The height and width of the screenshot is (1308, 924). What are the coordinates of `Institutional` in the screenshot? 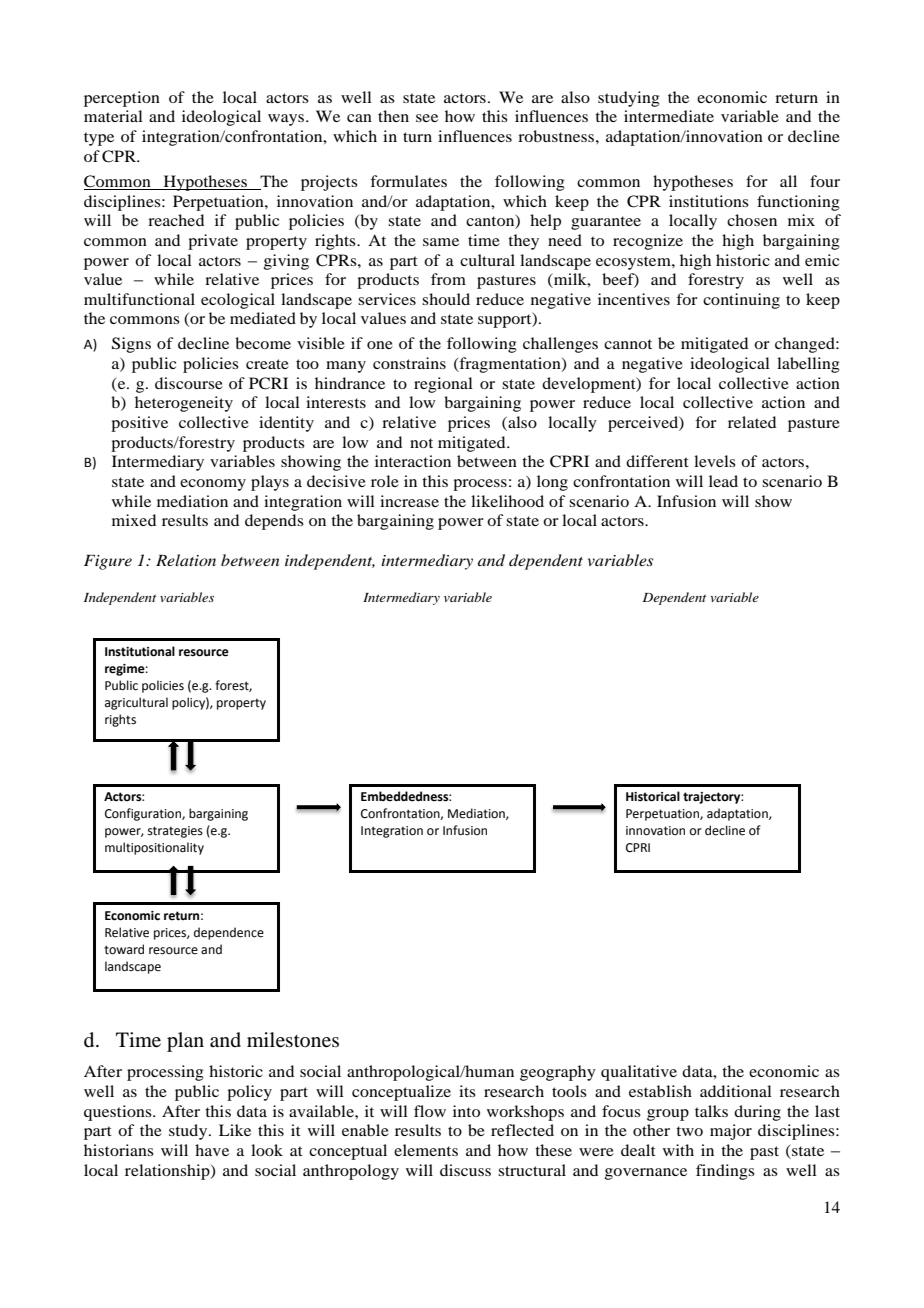 It's located at (140, 651).
